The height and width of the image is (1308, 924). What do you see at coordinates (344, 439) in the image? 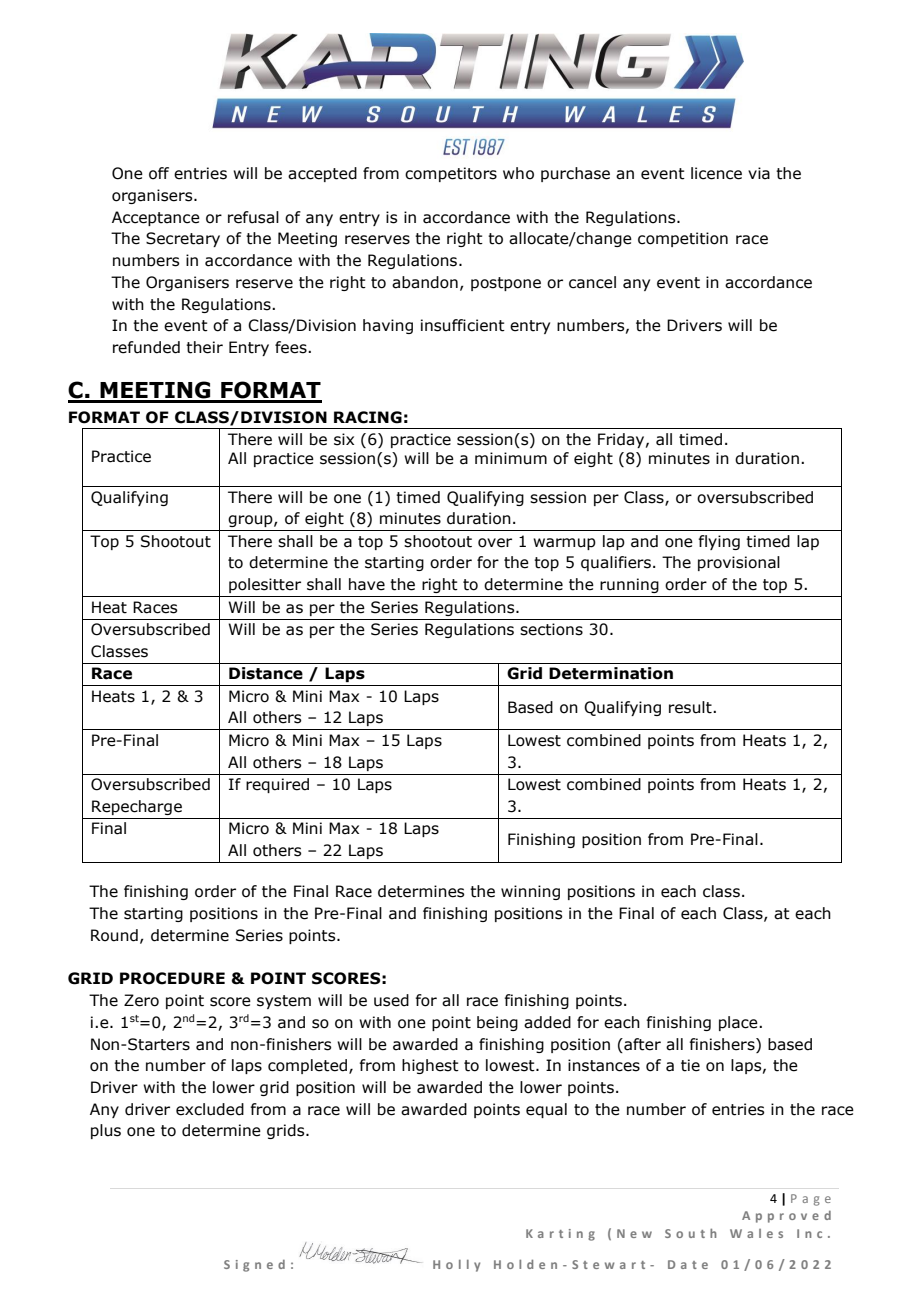
I see `six` at bounding box center [344, 439].
